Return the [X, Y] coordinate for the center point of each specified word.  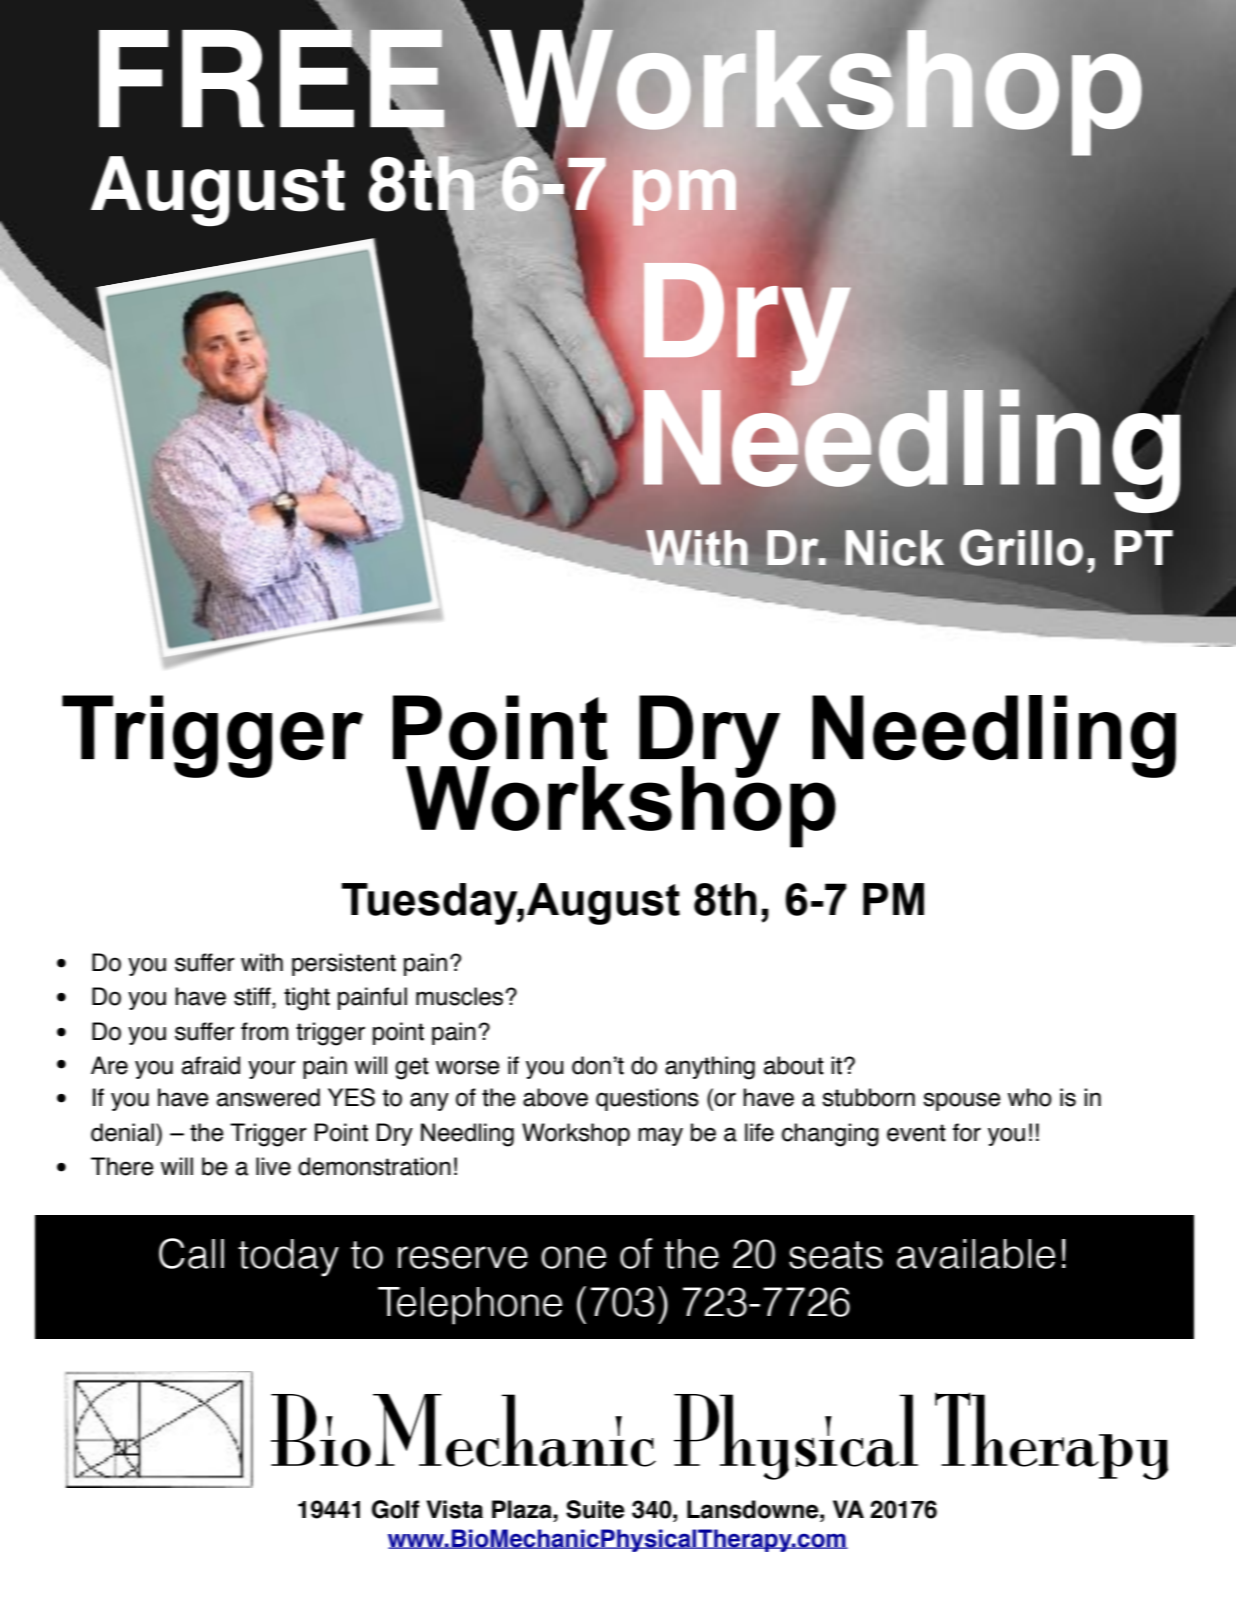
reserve [463, 1257]
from [264, 1031]
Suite [595, 1509]
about [794, 1065]
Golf [395, 1509]
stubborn [868, 1097]
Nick [895, 548]
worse [468, 1067]
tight [307, 999]
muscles [461, 996]
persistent [344, 964]
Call [191, 1253]
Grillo [1021, 547]
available [976, 1254]
